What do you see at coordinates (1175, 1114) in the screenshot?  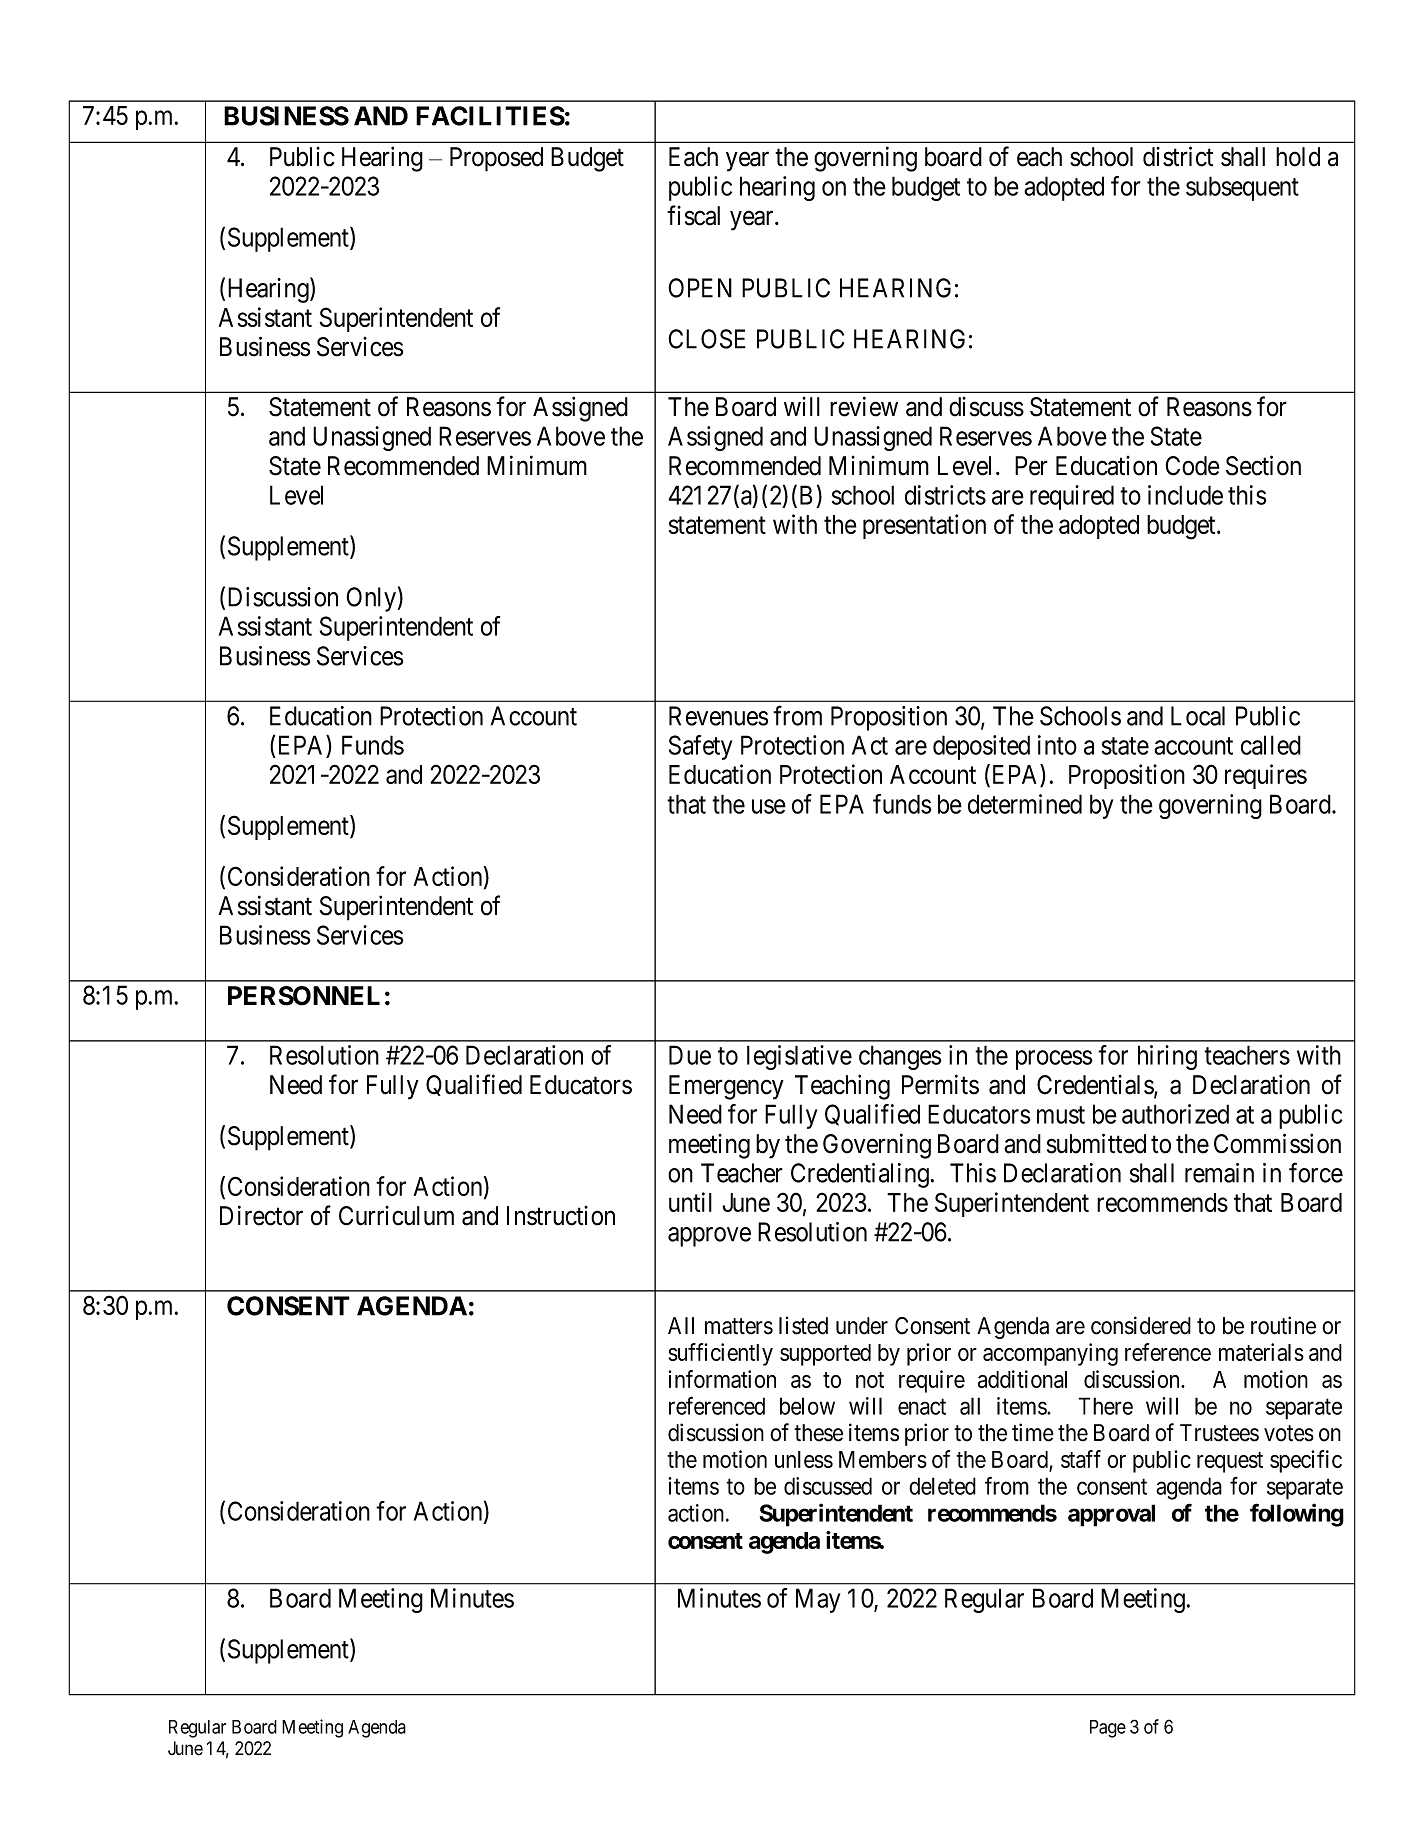 I see `authorized` at bounding box center [1175, 1114].
